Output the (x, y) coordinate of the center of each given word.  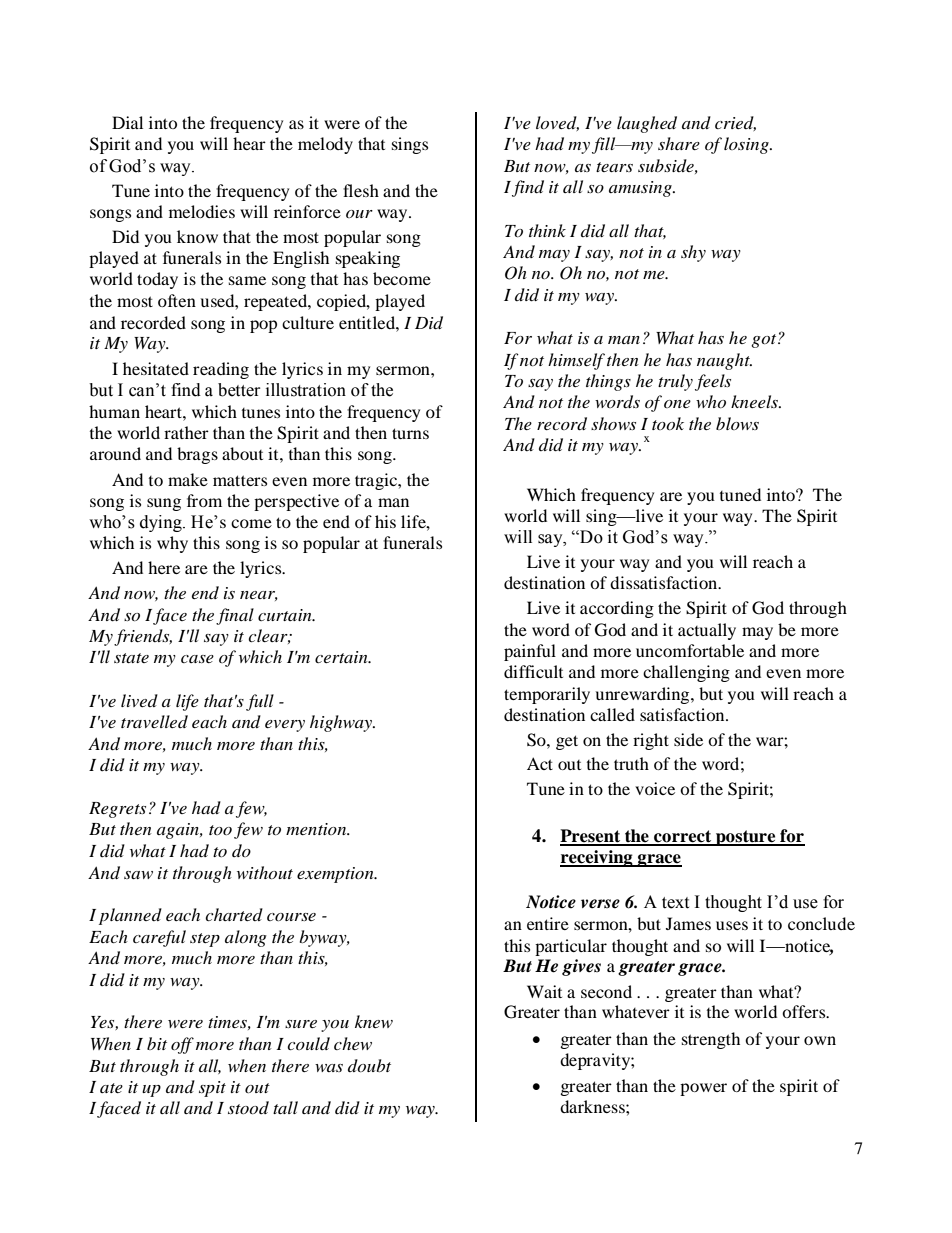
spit (212, 1089)
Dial (127, 122)
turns (410, 433)
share (679, 143)
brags (197, 455)
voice (655, 788)
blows (737, 423)
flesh (361, 190)
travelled (154, 721)
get (567, 742)
